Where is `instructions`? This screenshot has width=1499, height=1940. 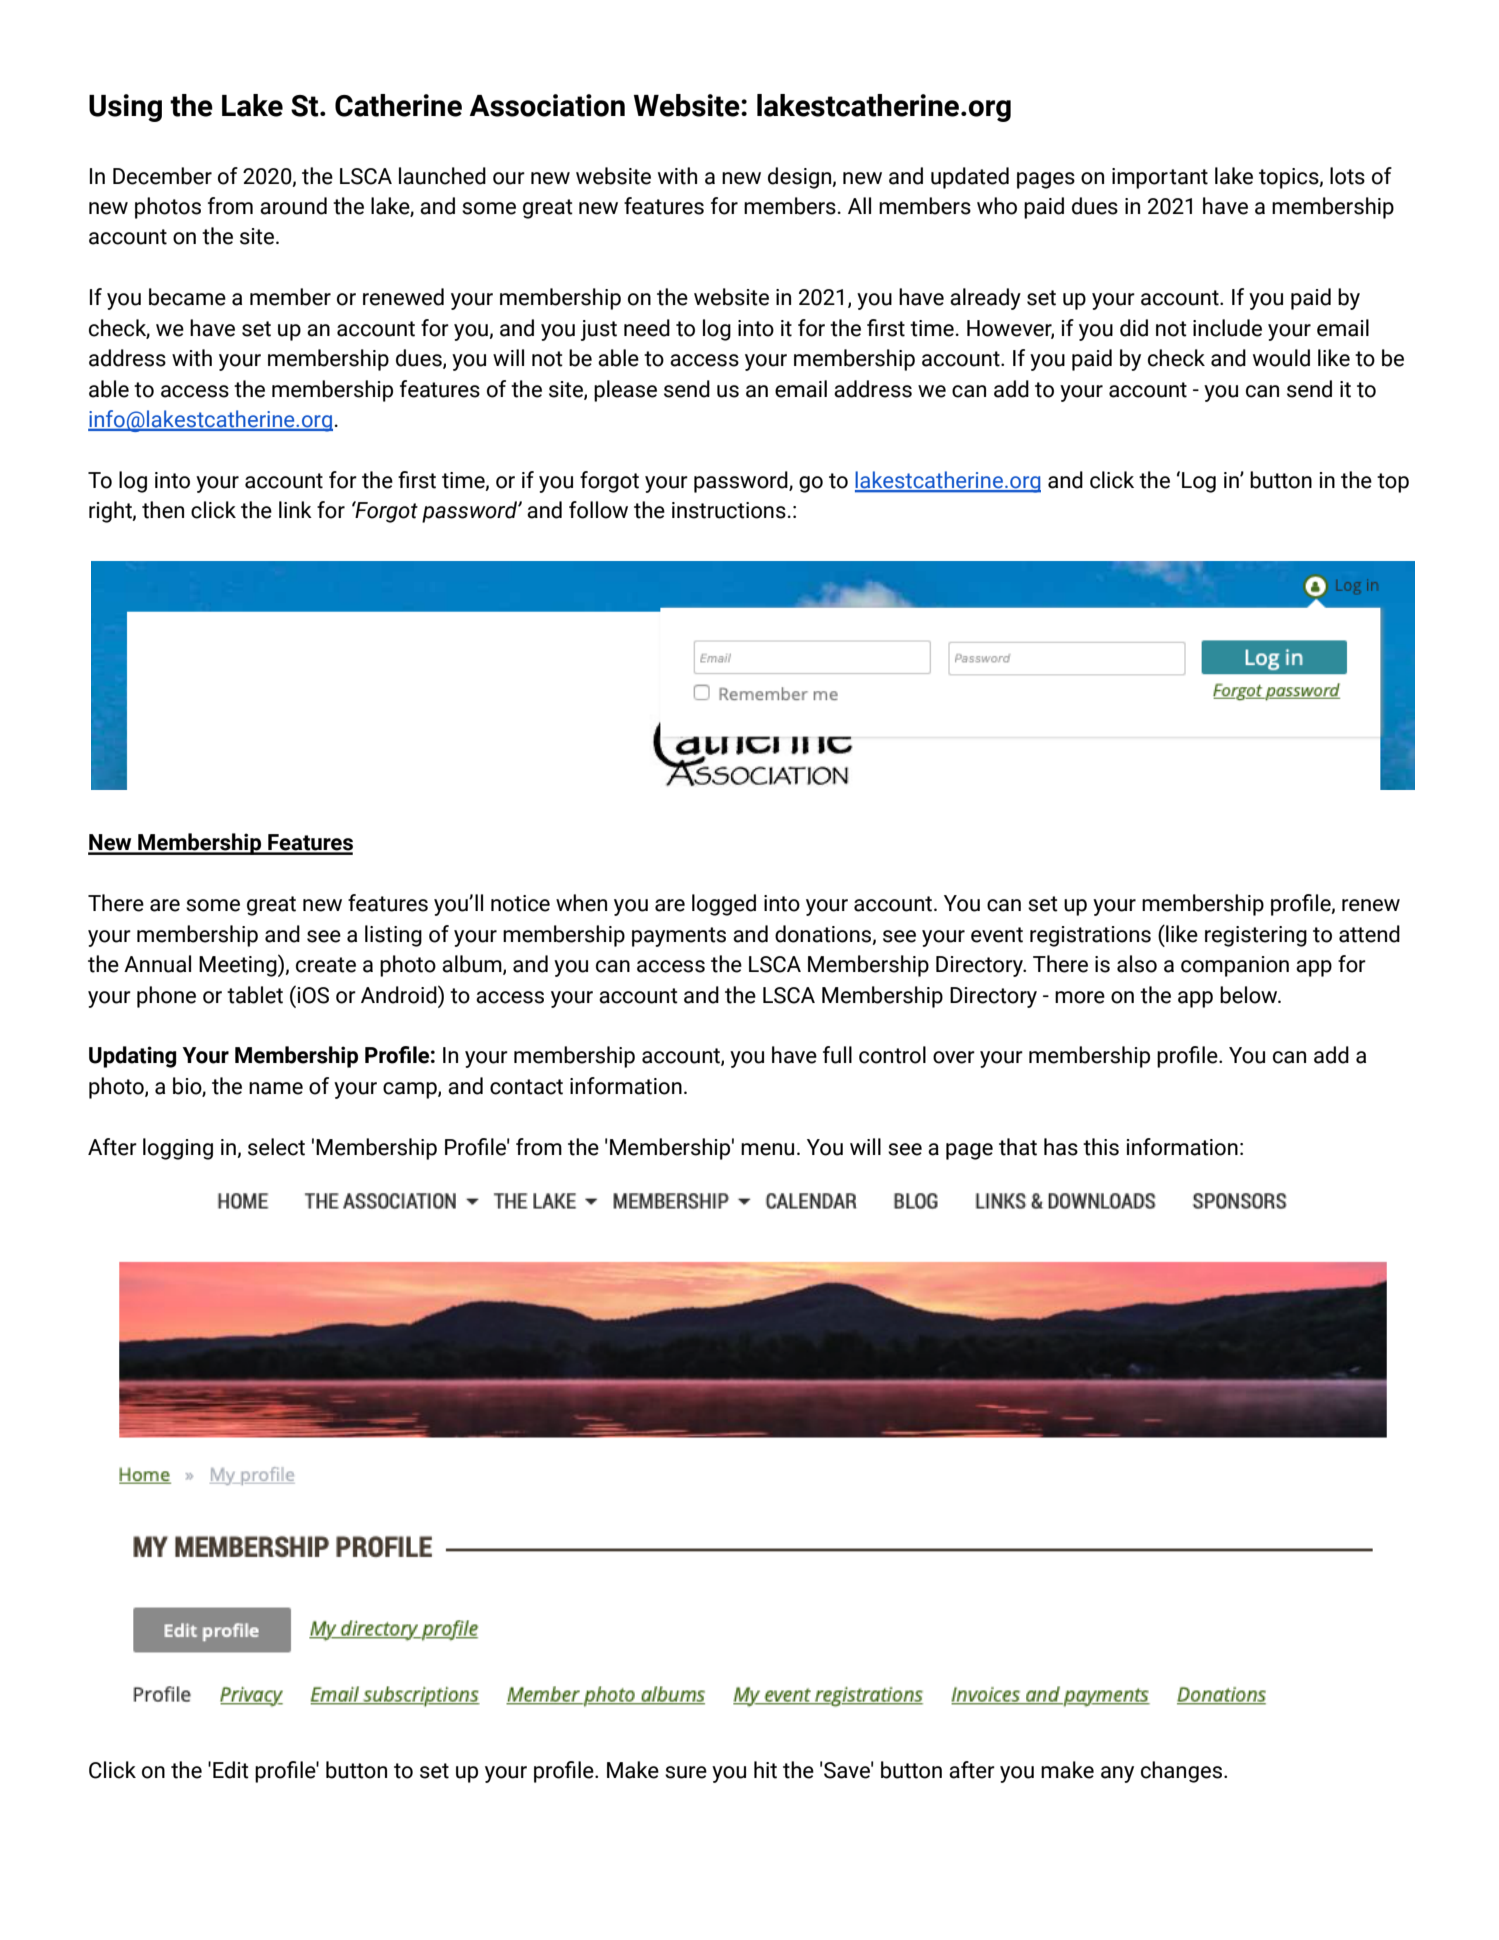 instructions is located at coordinates (729, 510).
